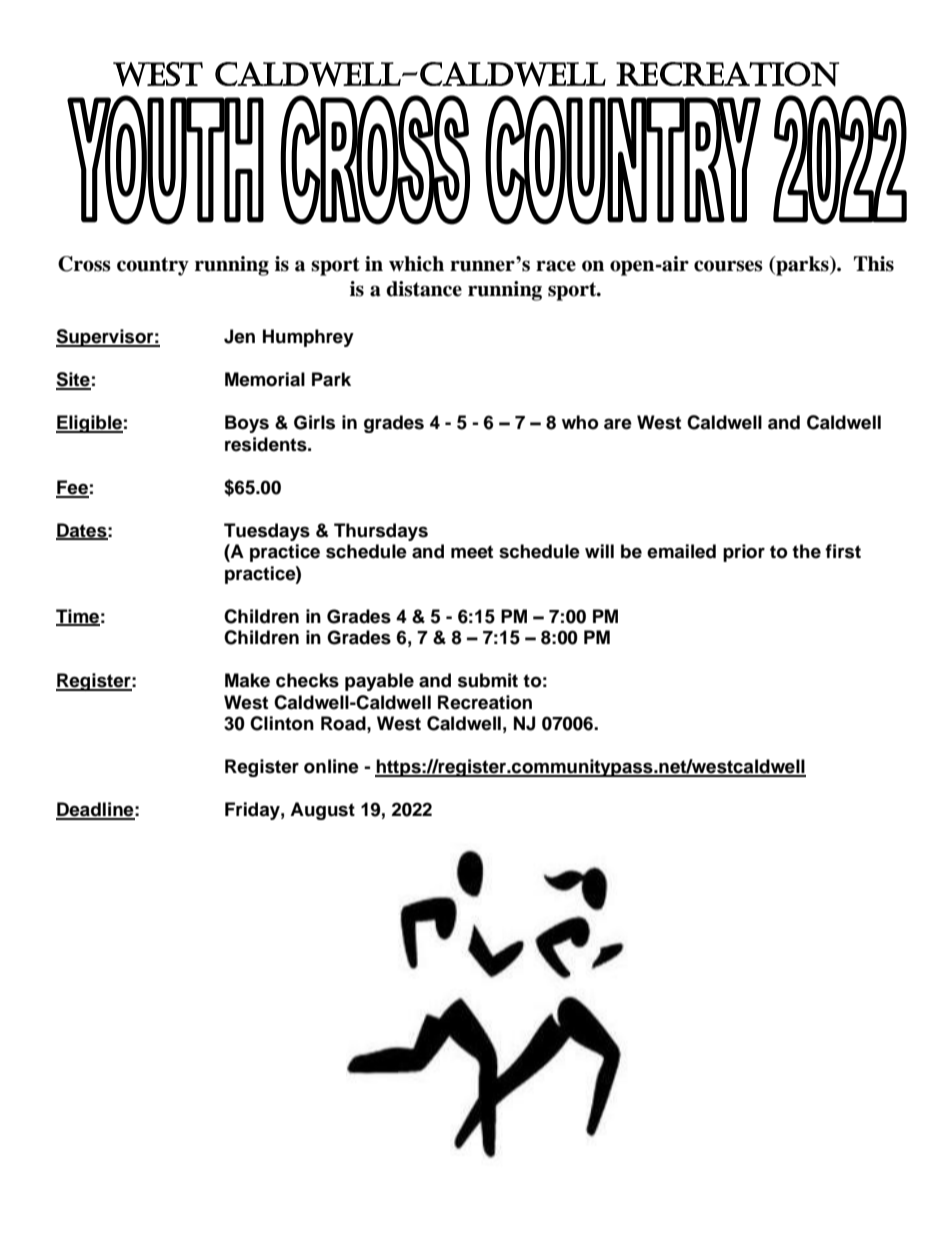  What do you see at coordinates (424, 289) in the screenshot?
I see `distance` at bounding box center [424, 289].
